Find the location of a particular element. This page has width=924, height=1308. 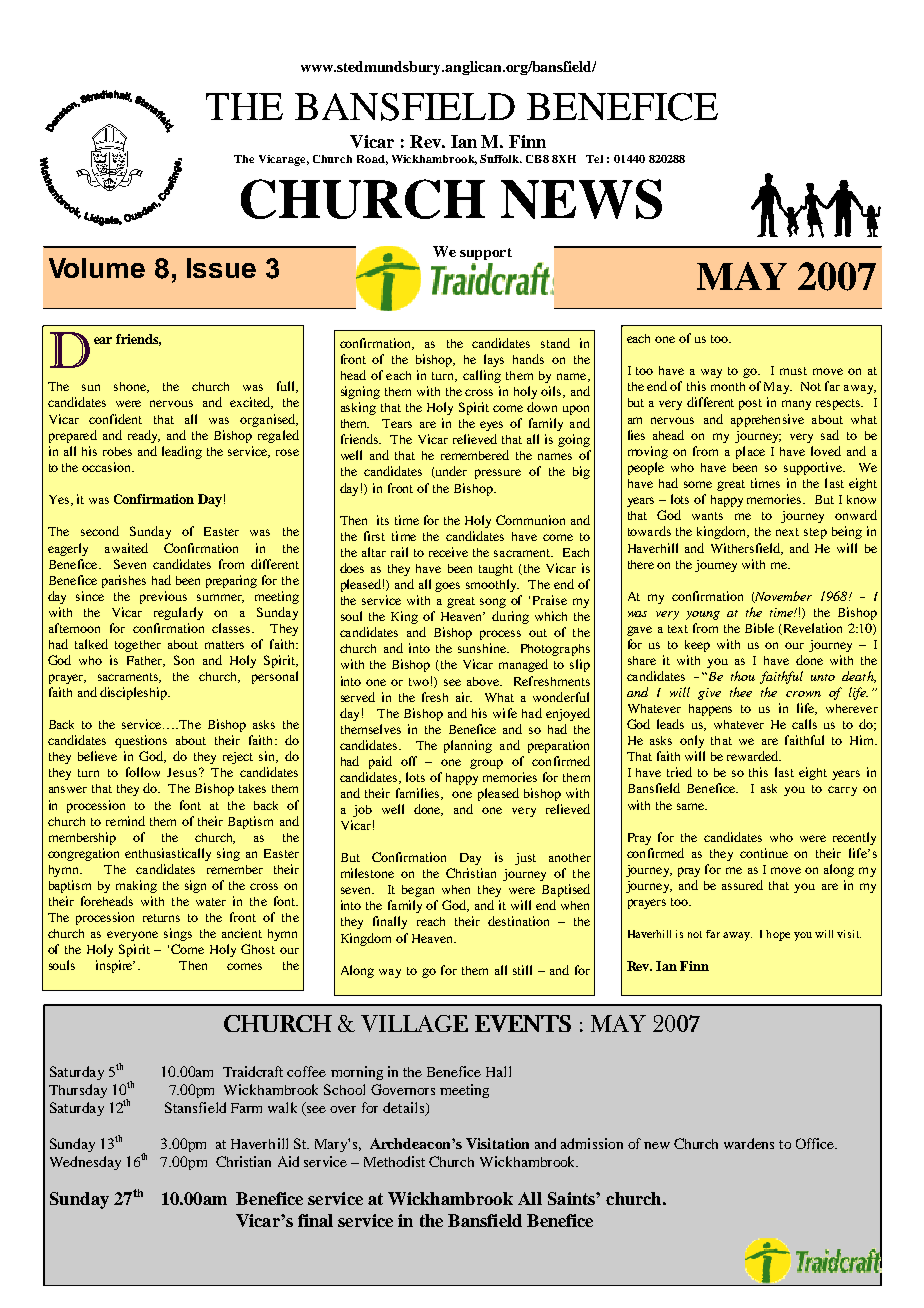

Suffolk is located at coordinates (501, 158).
